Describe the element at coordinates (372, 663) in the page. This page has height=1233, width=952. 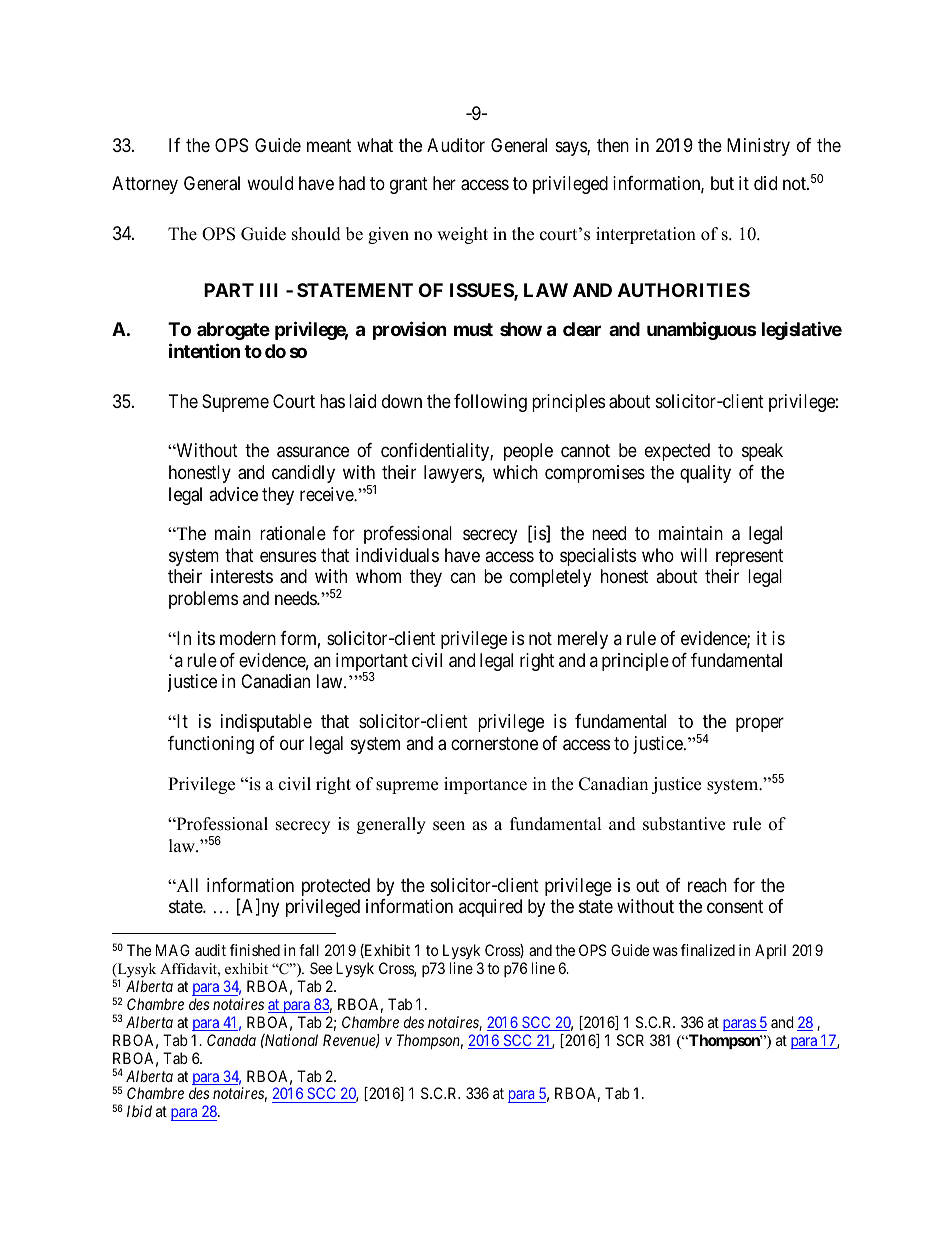
I see `important` at that location.
